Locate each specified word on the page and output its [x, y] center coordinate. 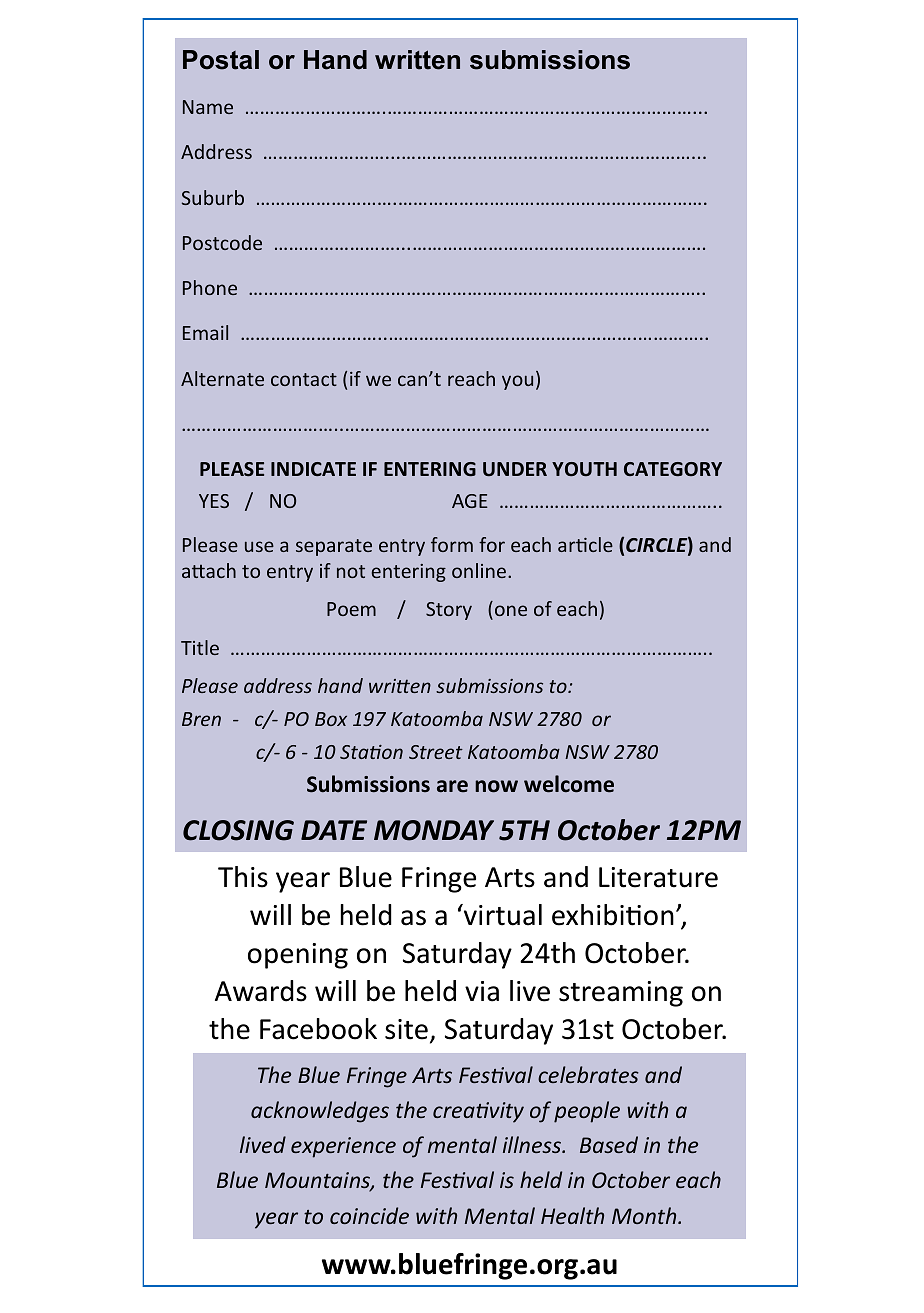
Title [200, 647]
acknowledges [320, 1112]
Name [208, 107]
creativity [478, 1112]
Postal [221, 60]
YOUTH [584, 469]
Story [449, 611]
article [585, 544]
